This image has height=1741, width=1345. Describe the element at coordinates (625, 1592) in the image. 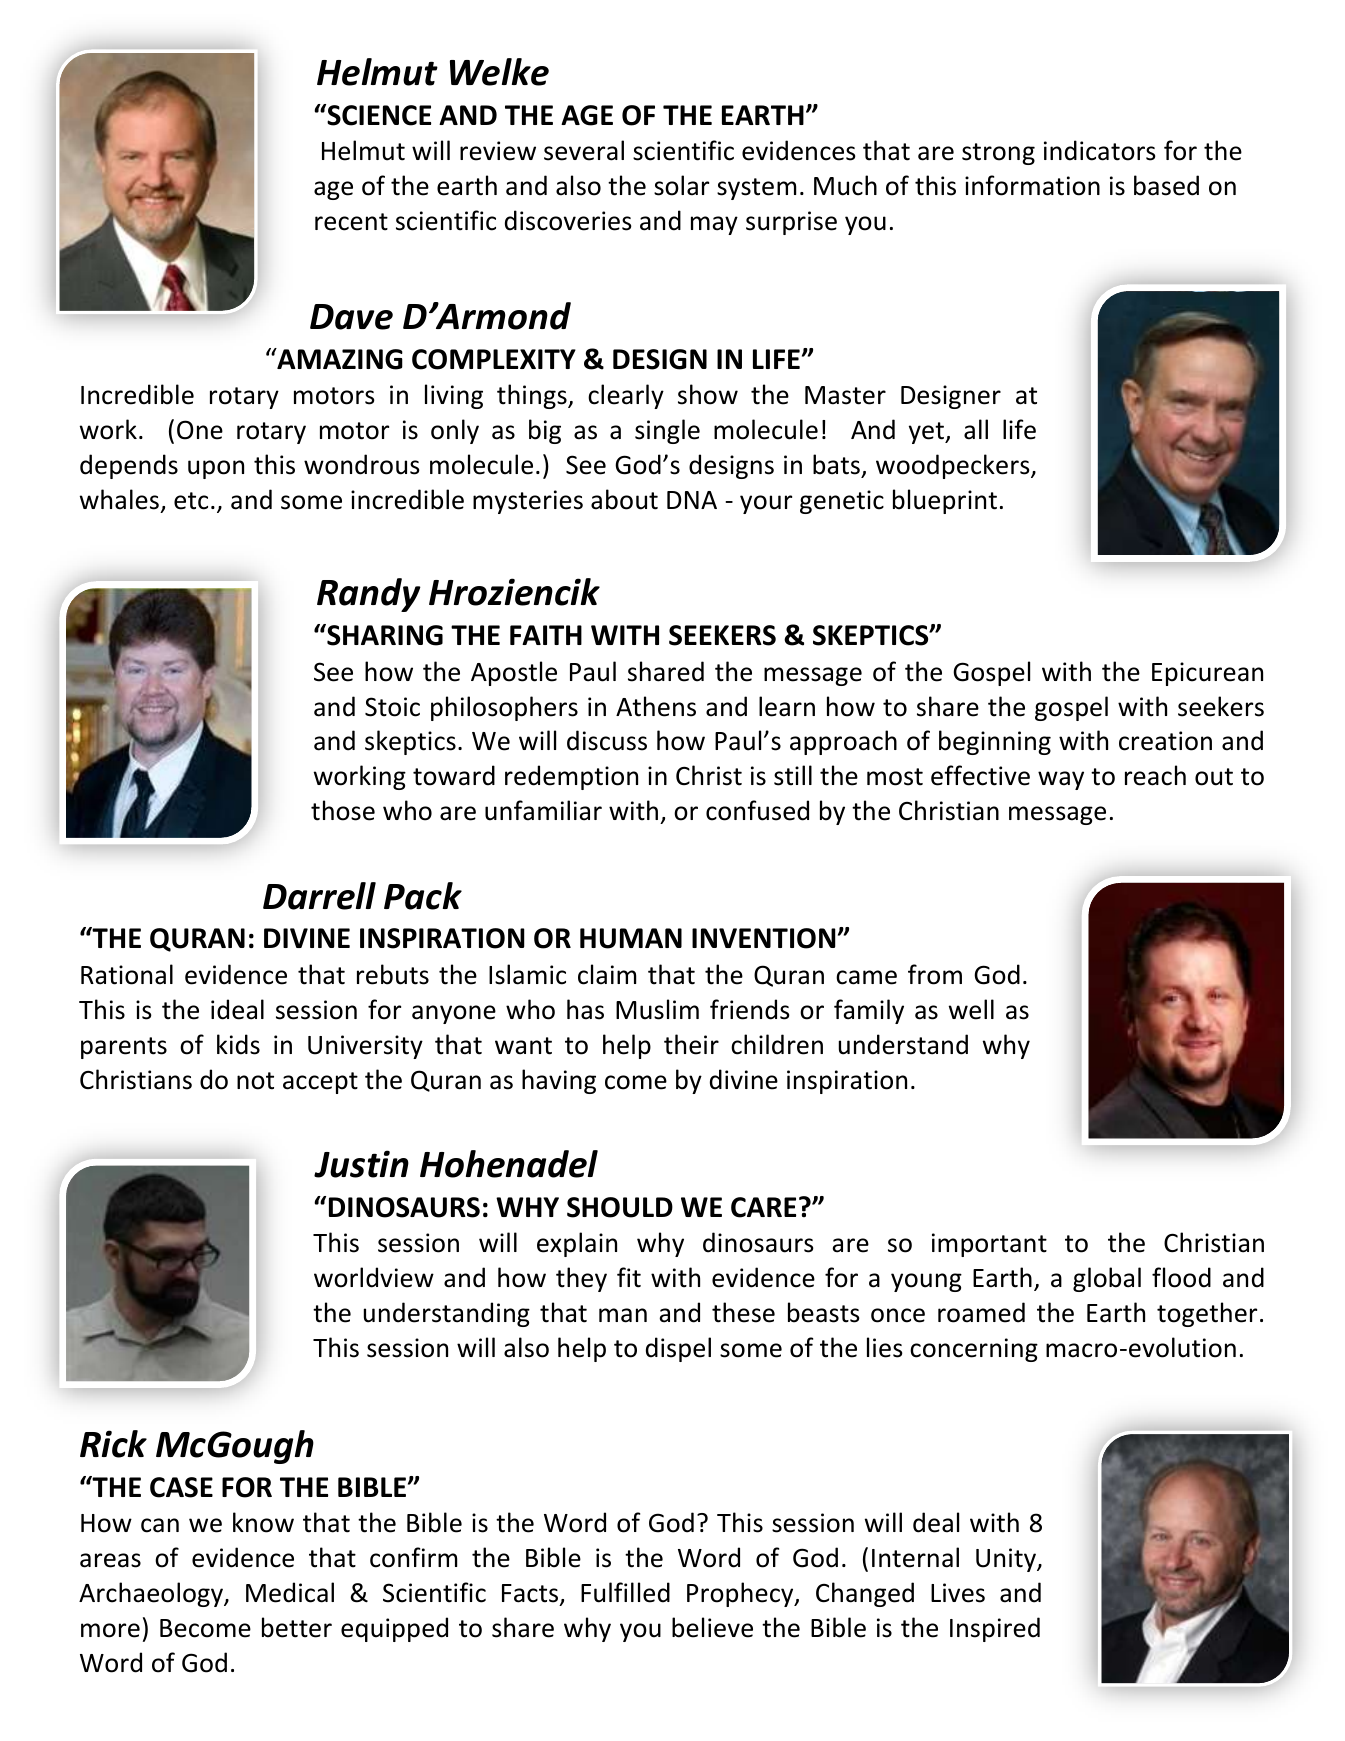

I see `Fulfilled` at that location.
